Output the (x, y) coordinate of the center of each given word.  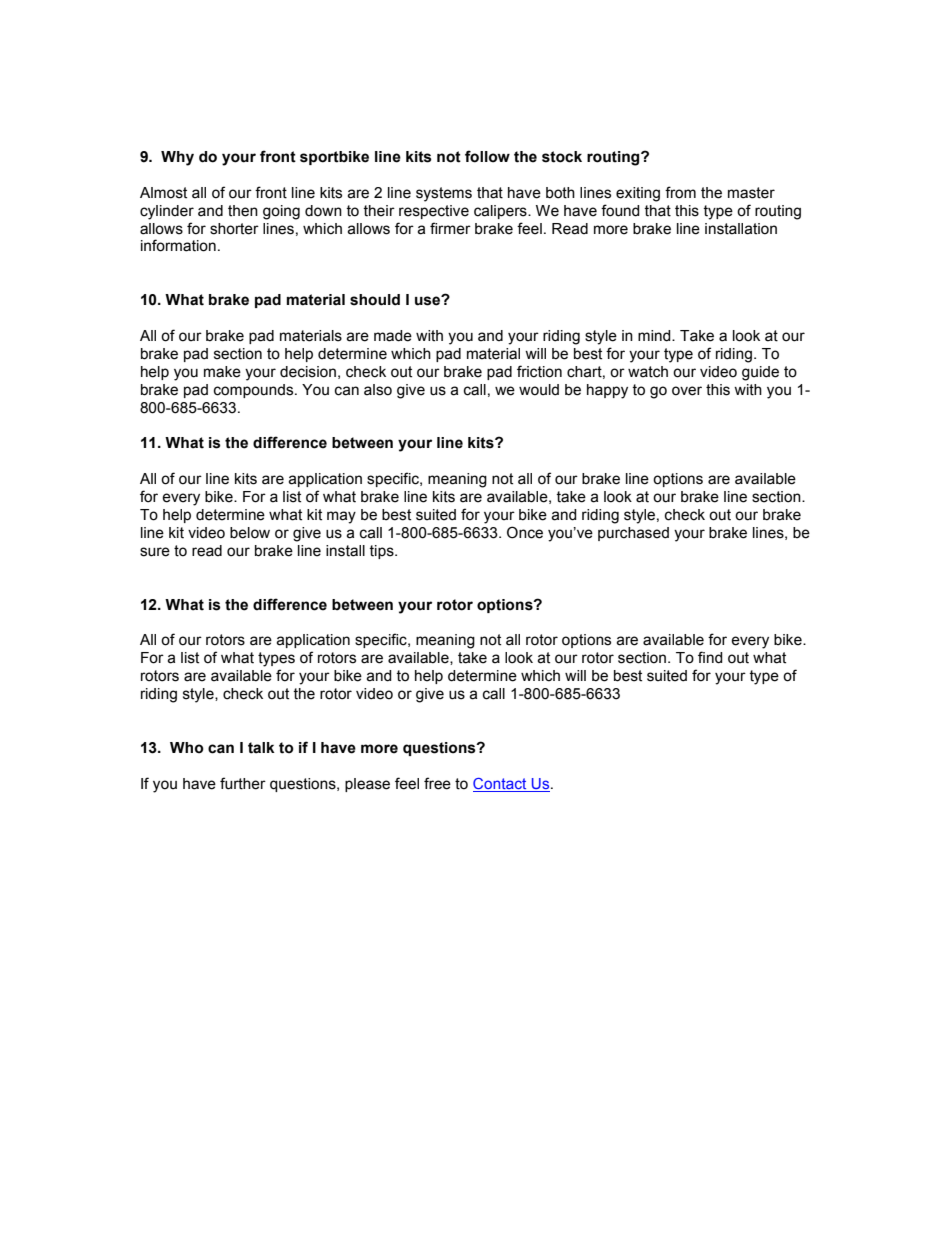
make (222, 372)
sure (155, 552)
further (243, 783)
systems (444, 194)
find (710, 657)
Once (525, 532)
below (250, 533)
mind (655, 336)
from (680, 192)
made (393, 336)
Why (177, 158)
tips (382, 552)
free (437, 783)
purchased (633, 534)
